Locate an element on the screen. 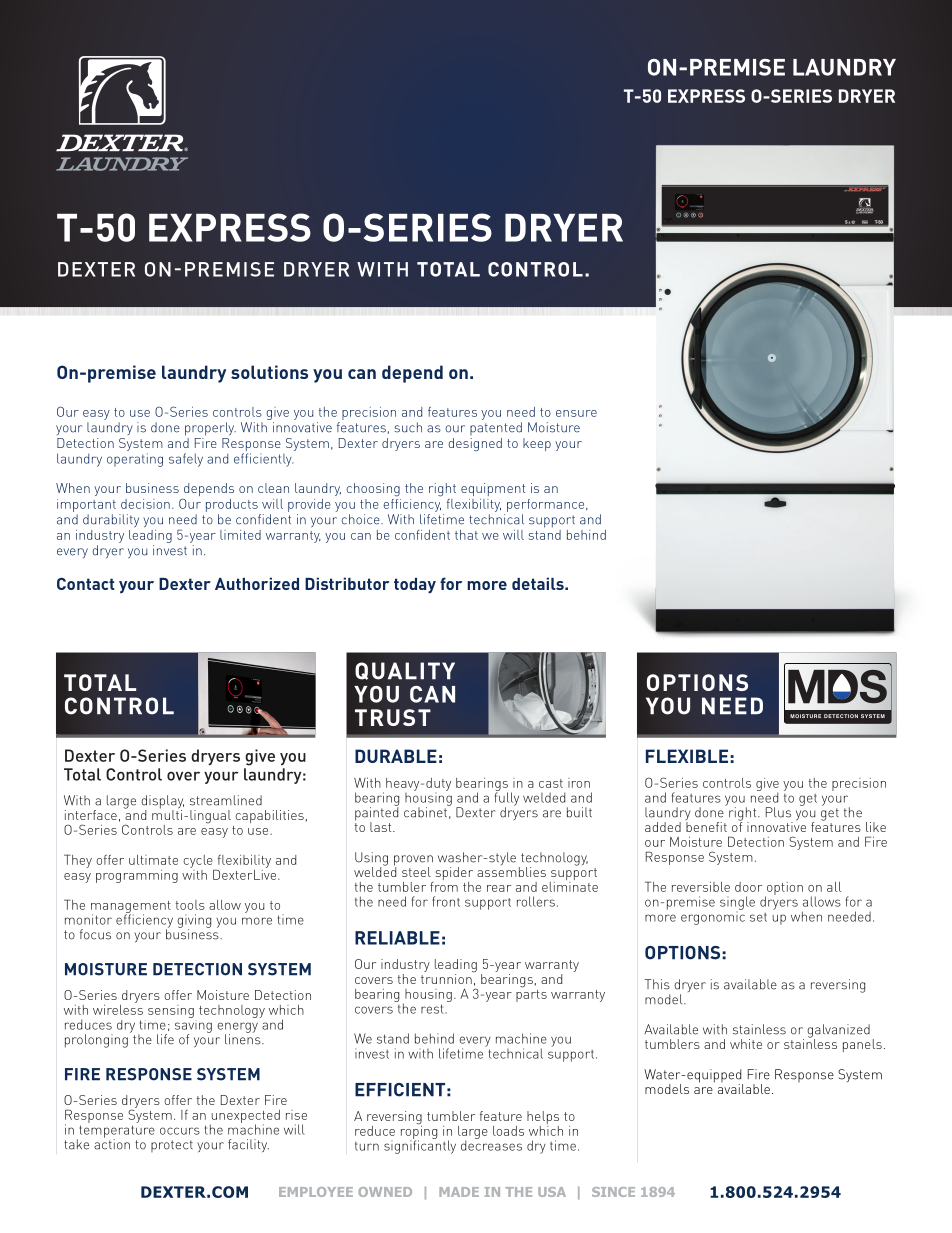 This screenshot has height=1233, width=952. decreases is located at coordinates (491, 1144).
